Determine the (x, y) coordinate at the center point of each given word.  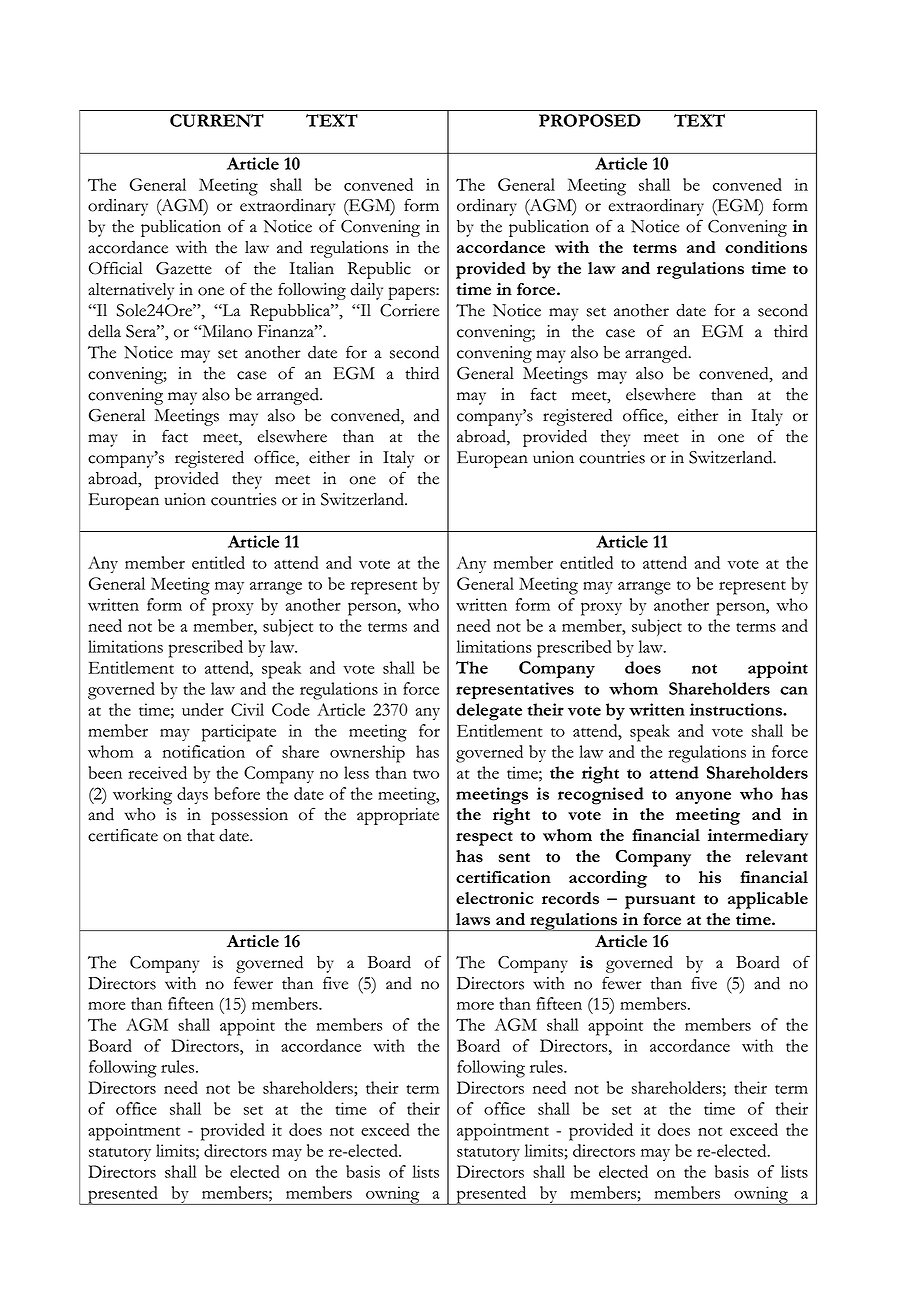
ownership (367, 754)
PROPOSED (590, 120)
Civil (247, 709)
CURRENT (217, 120)
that (201, 835)
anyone (703, 797)
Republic (379, 270)
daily (367, 291)
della (104, 331)
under (203, 709)
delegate (489, 712)
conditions (766, 247)
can (794, 690)
